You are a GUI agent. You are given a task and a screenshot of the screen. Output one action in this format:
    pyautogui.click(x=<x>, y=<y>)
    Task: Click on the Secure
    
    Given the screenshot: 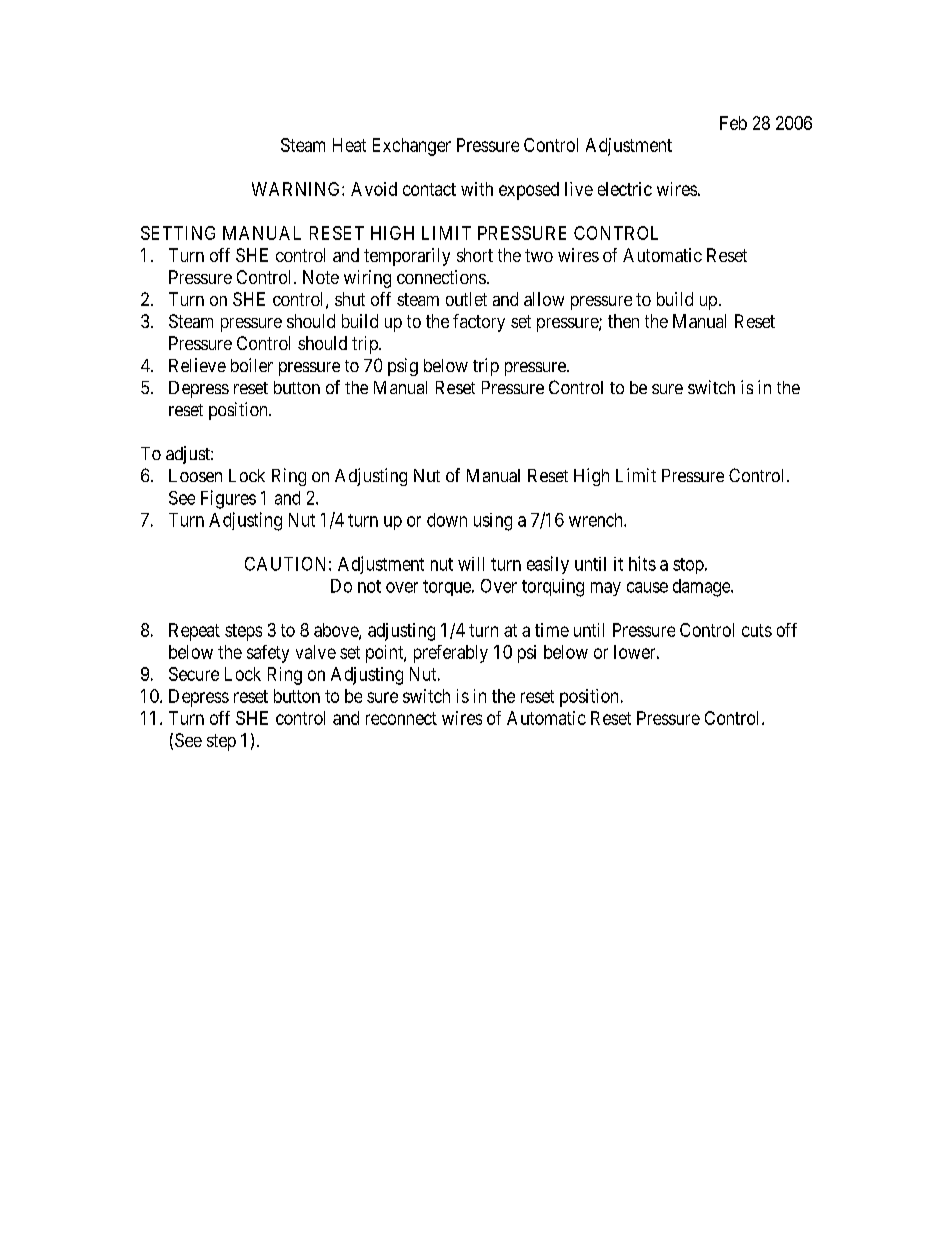 What is the action you would take?
    pyautogui.click(x=194, y=674)
